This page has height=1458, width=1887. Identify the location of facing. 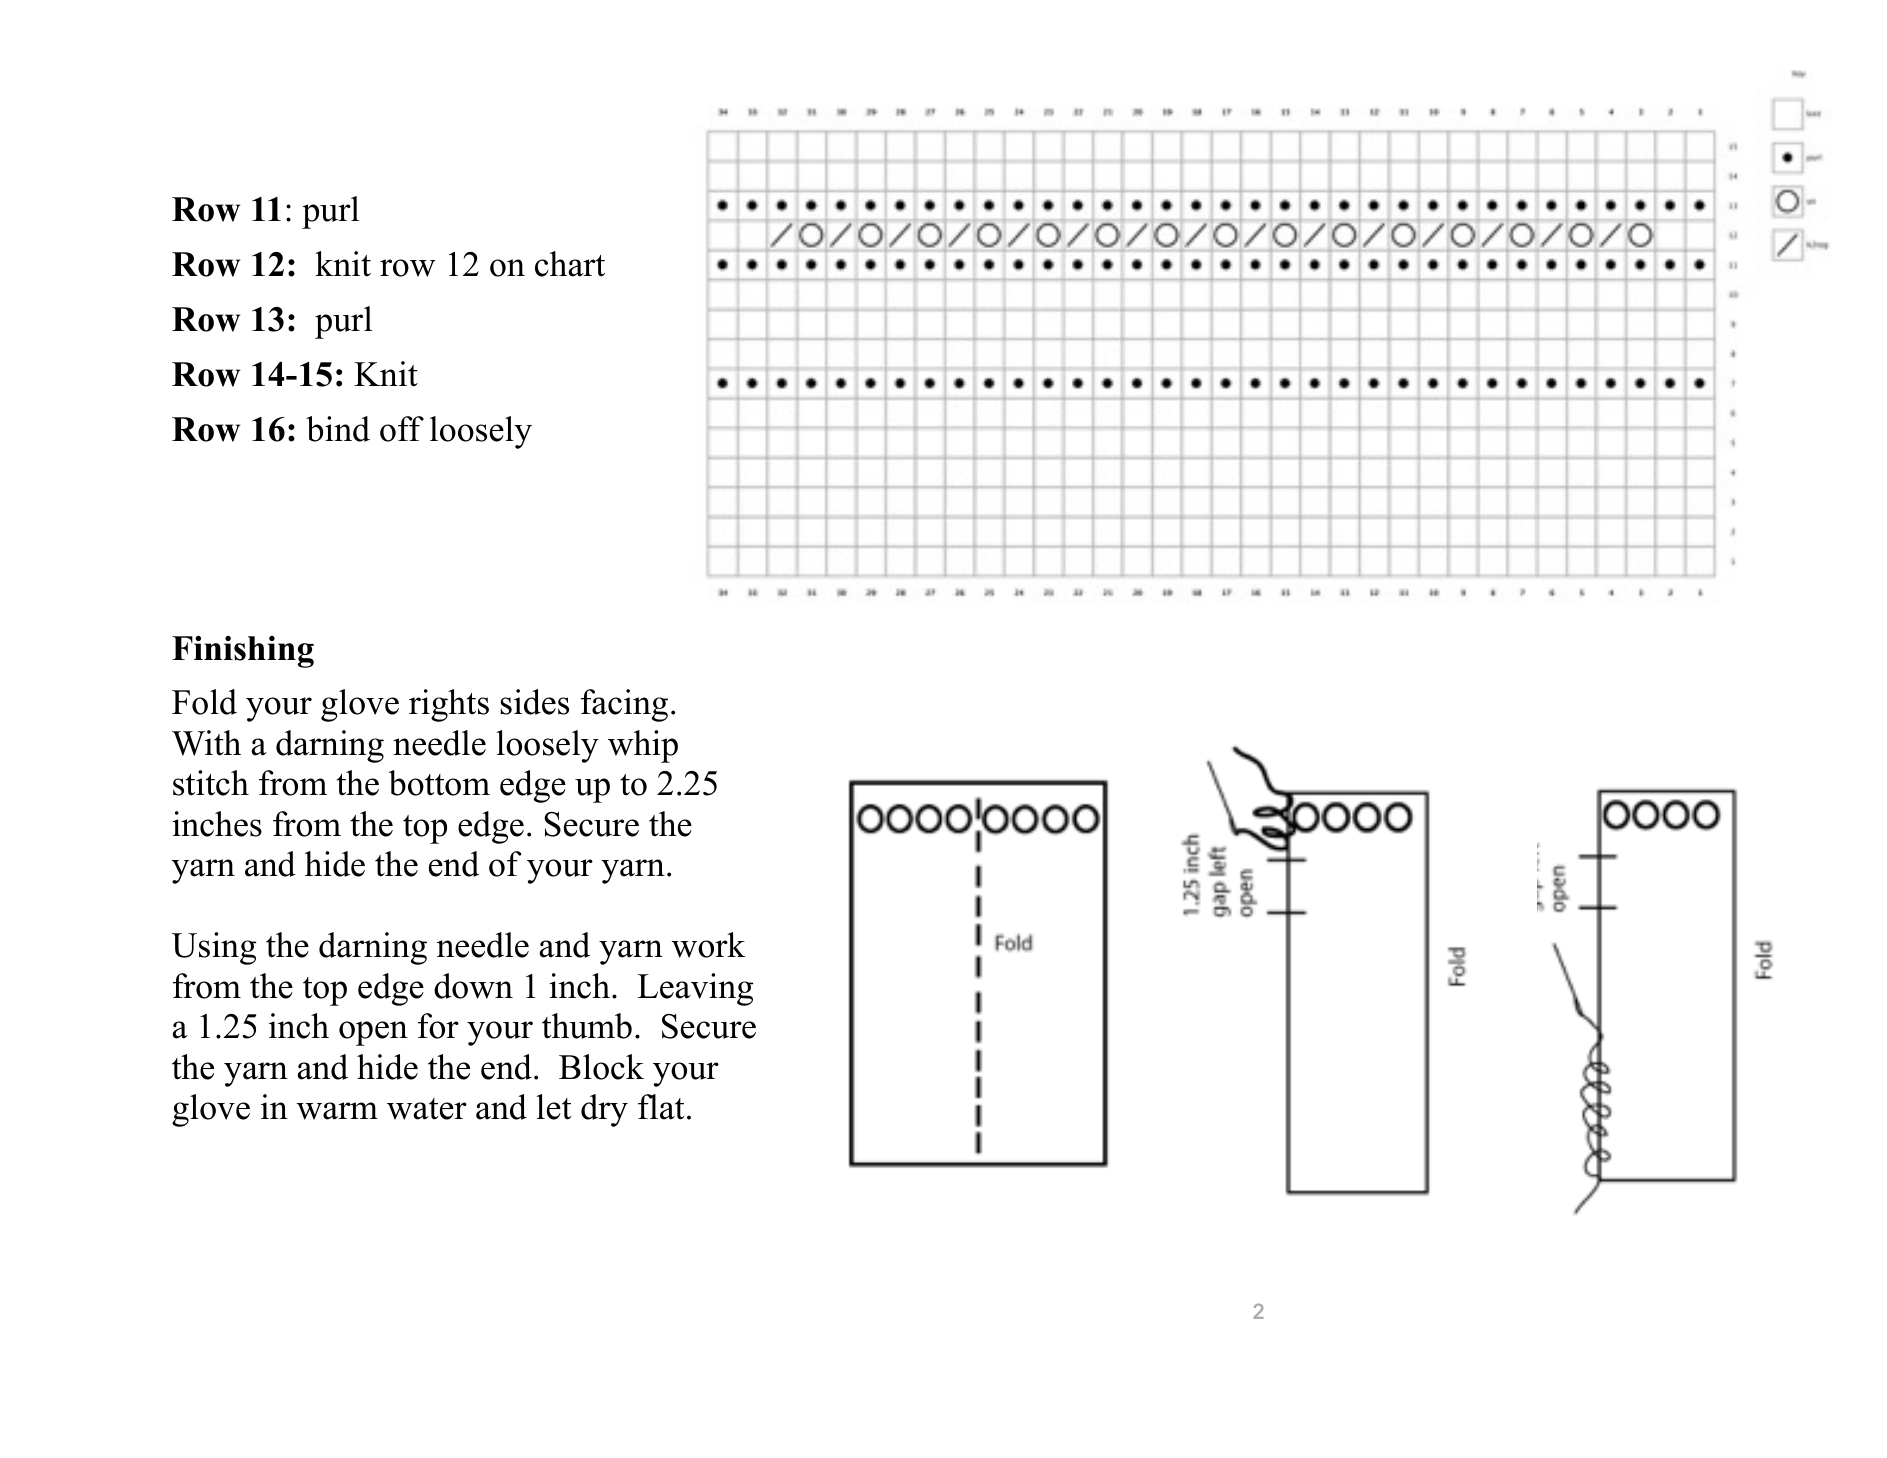
(624, 705).
